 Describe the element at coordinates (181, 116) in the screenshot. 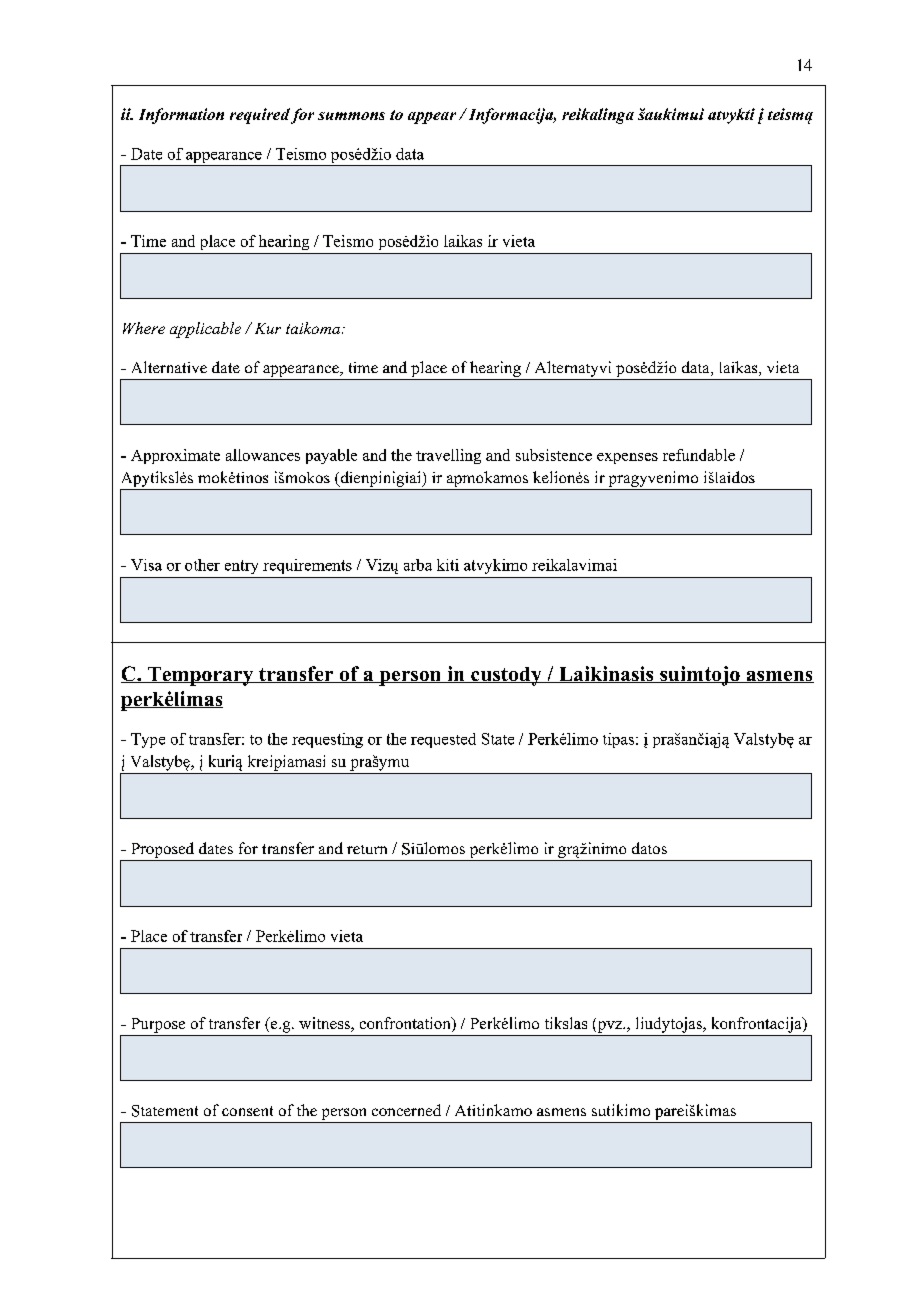

I see `Information` at that location.
